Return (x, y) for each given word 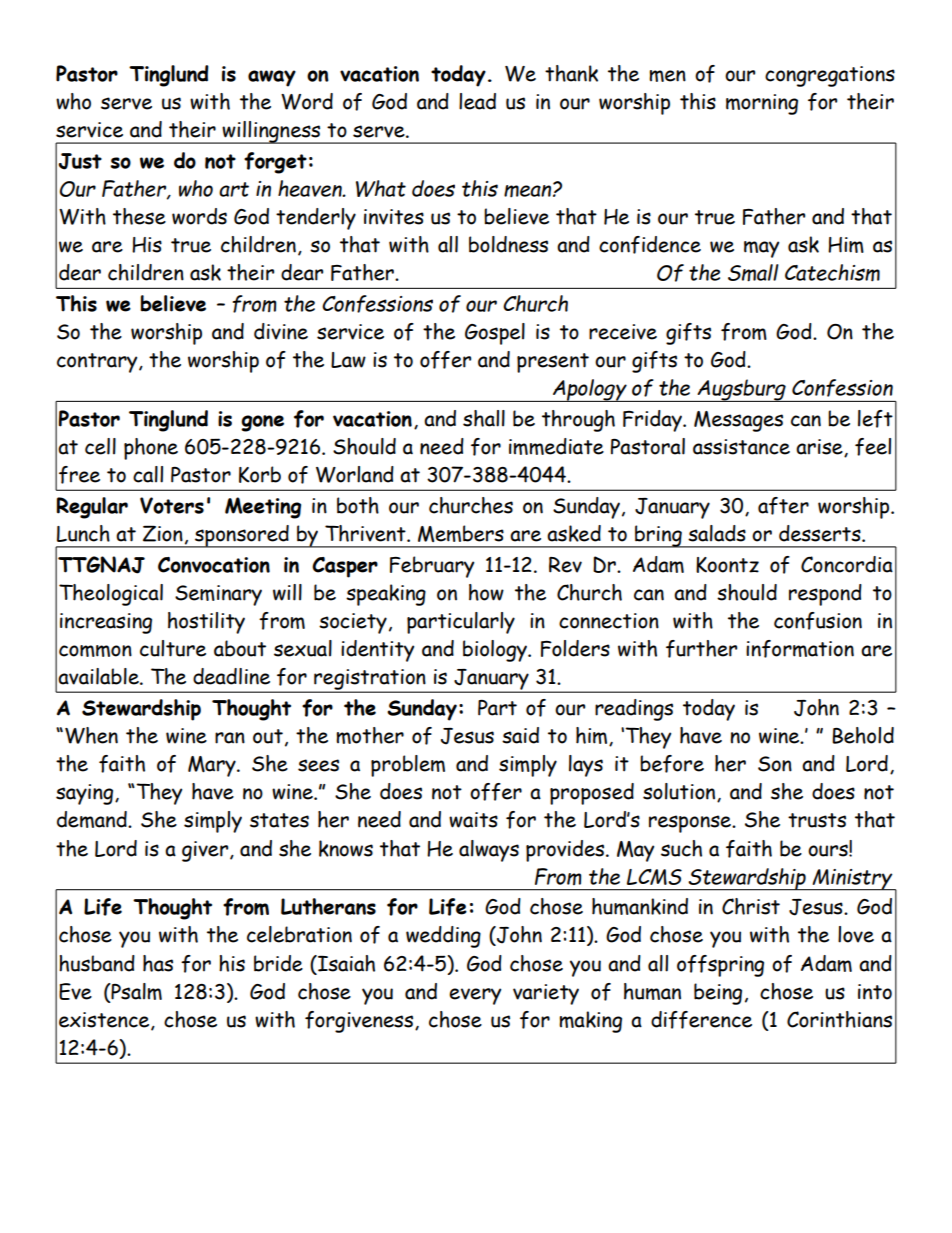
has (158, 963)
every (475, 996)
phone (151, 449)
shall (484, 418)
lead (477, 101)
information (800, 649)
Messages (738, 421)
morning (762, 104)
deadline (231, 676)
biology (496, 651)
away (272, 78)
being (718, 994)
